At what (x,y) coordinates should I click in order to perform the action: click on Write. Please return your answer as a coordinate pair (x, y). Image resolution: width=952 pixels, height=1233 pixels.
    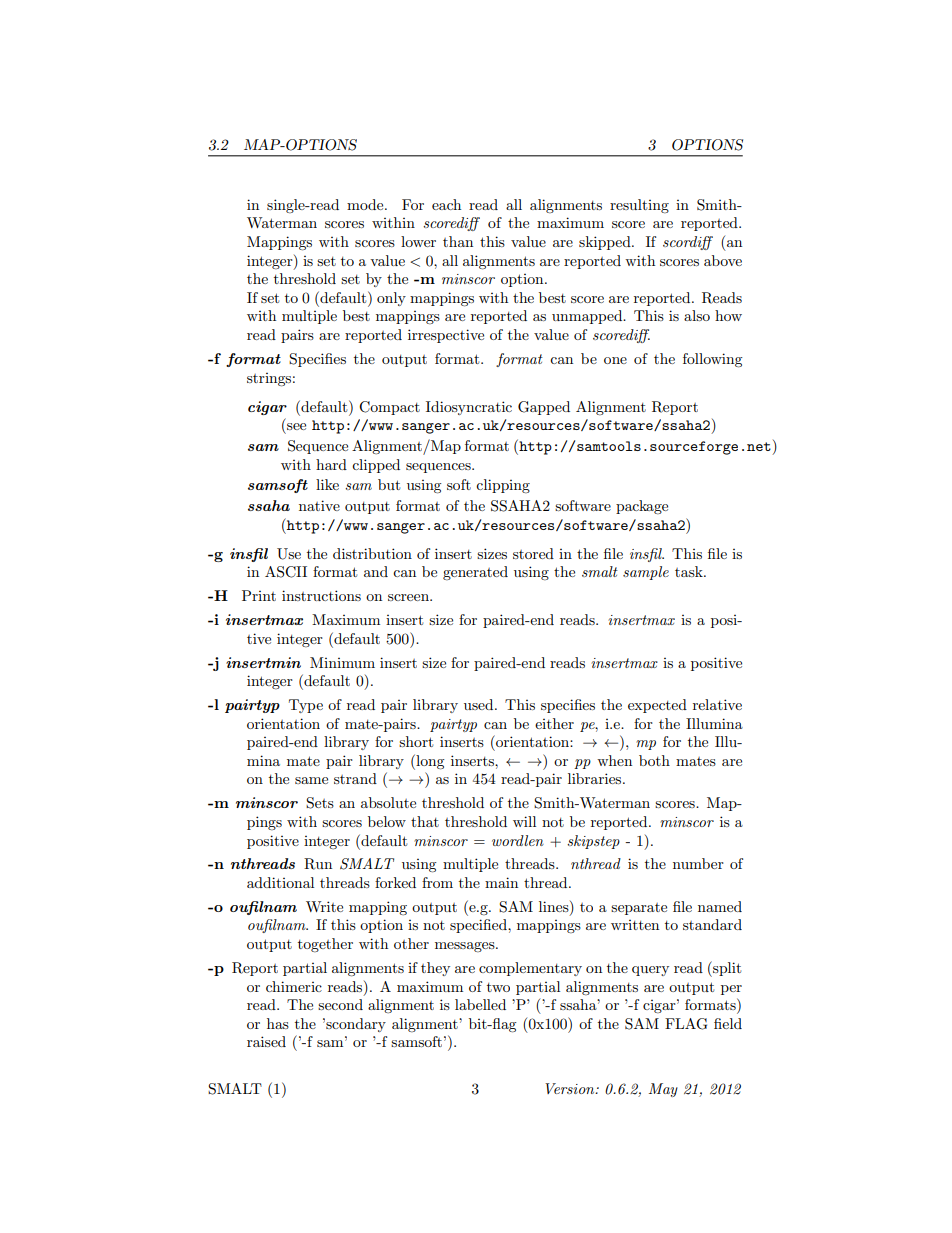
    Looking at the image, I should click on (324, 906).
